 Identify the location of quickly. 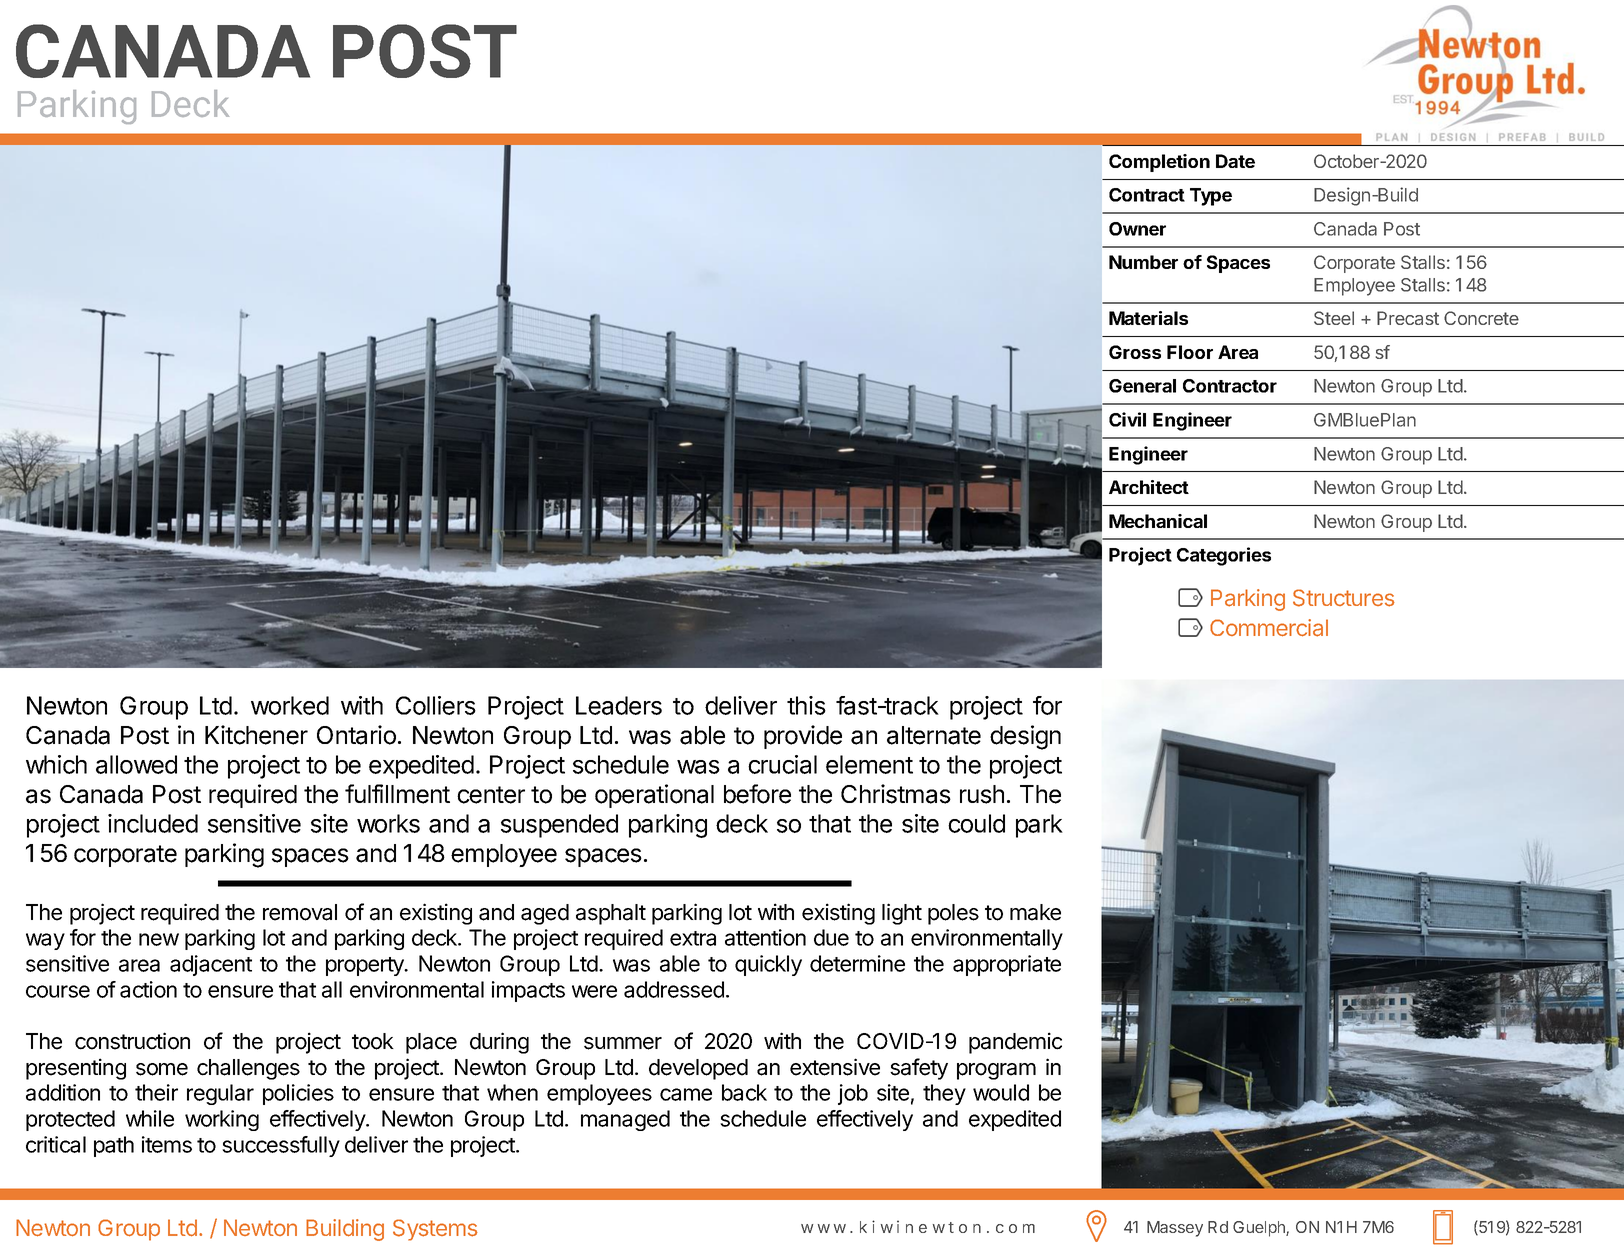
(768, 965).
